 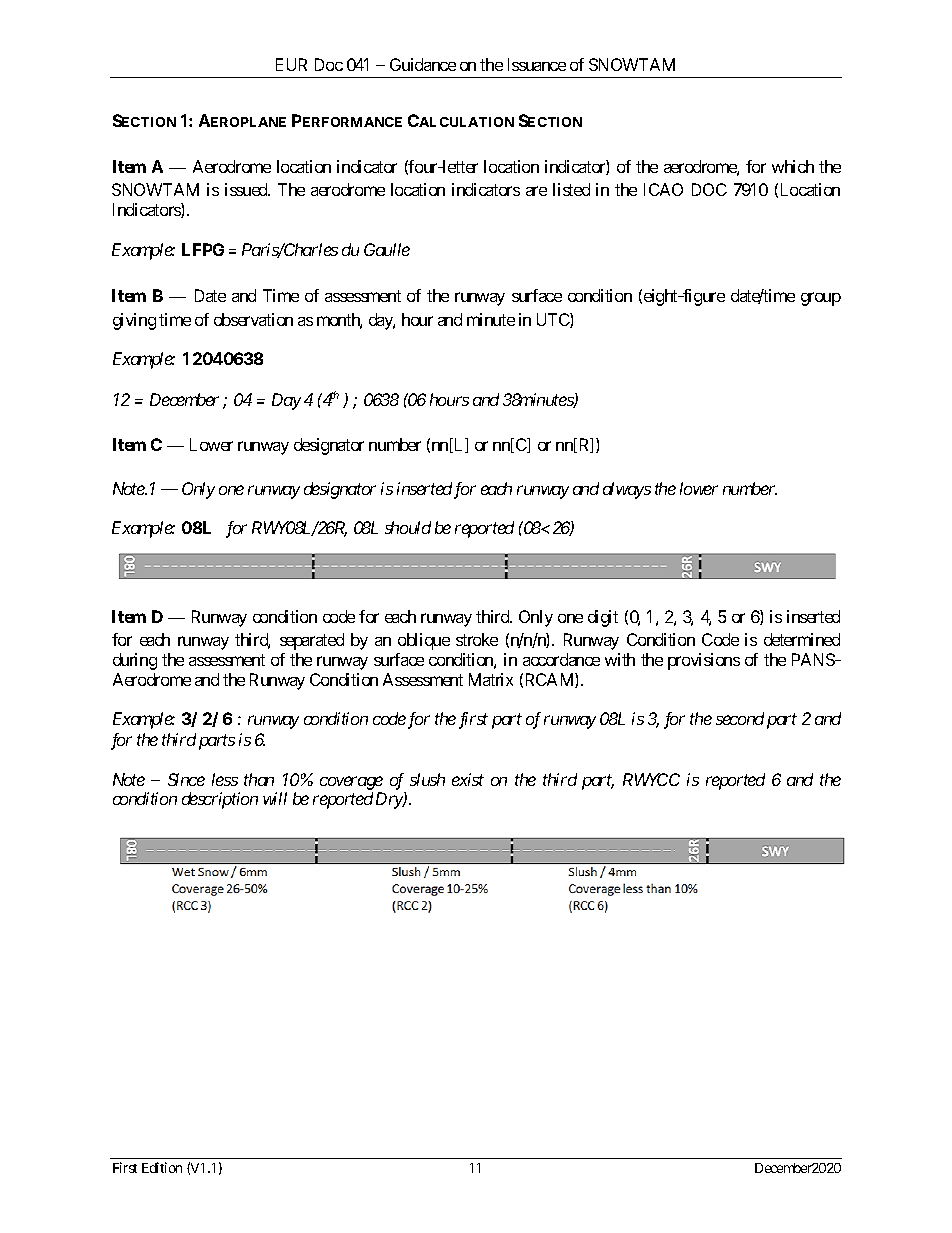 I want to click on should, so click(x=408, y=527).
